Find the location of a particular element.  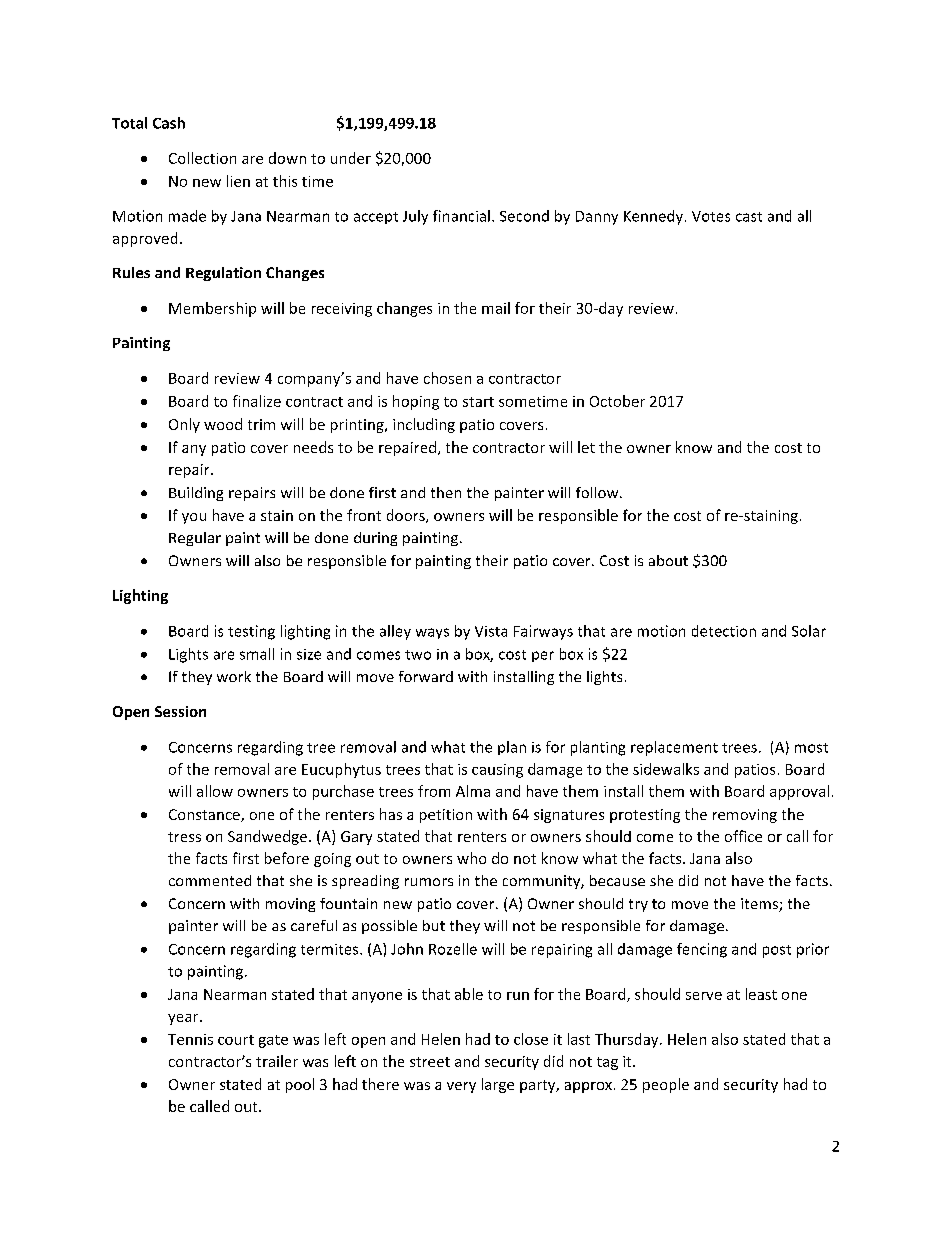

office is located at coordinates (743, 836).
